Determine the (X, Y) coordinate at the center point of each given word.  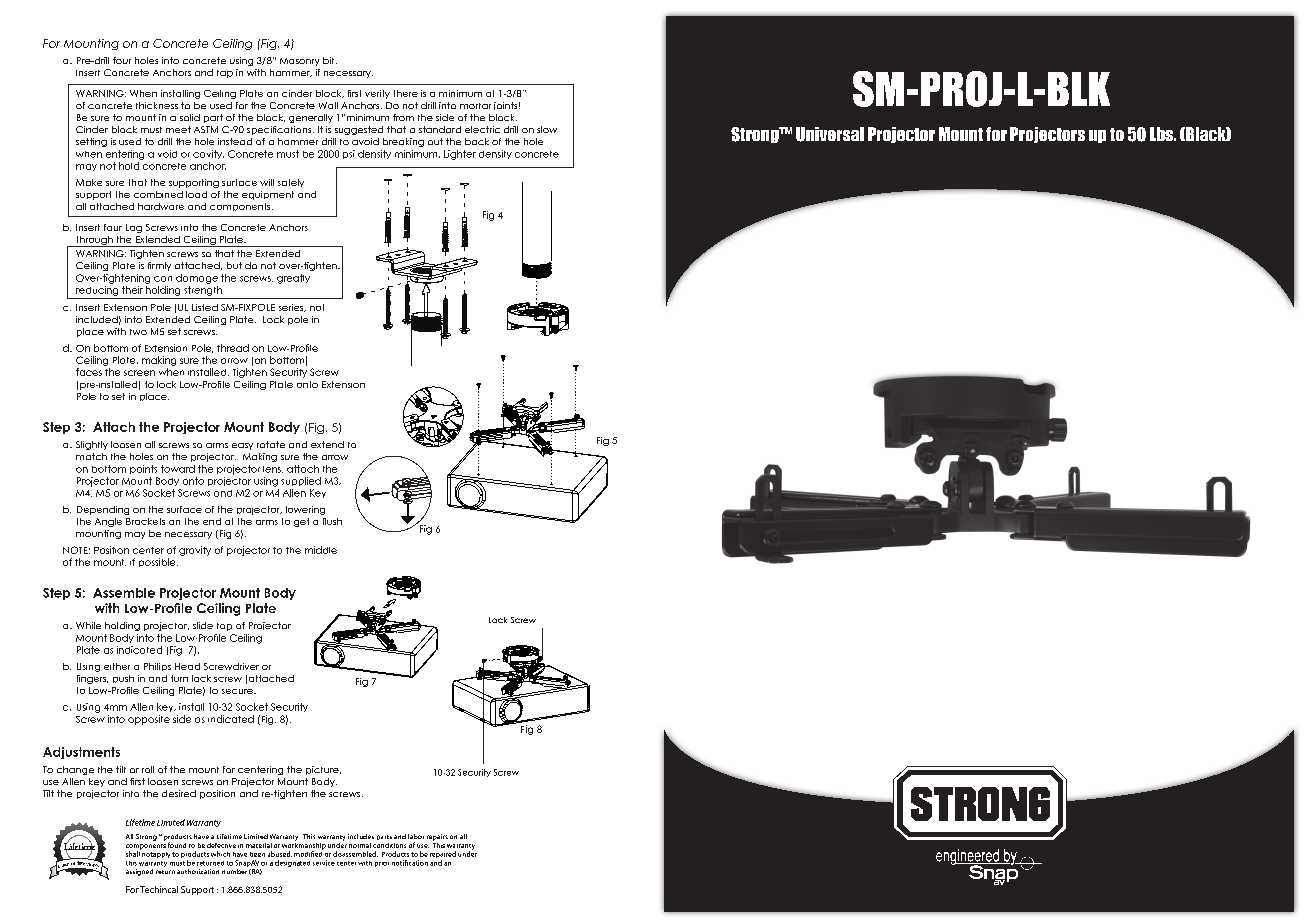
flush (332, 521)
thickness (157, 105)
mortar (475, 106)
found (177, 845)
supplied (301, 481)
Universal (830, 134)
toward (178, 469)
